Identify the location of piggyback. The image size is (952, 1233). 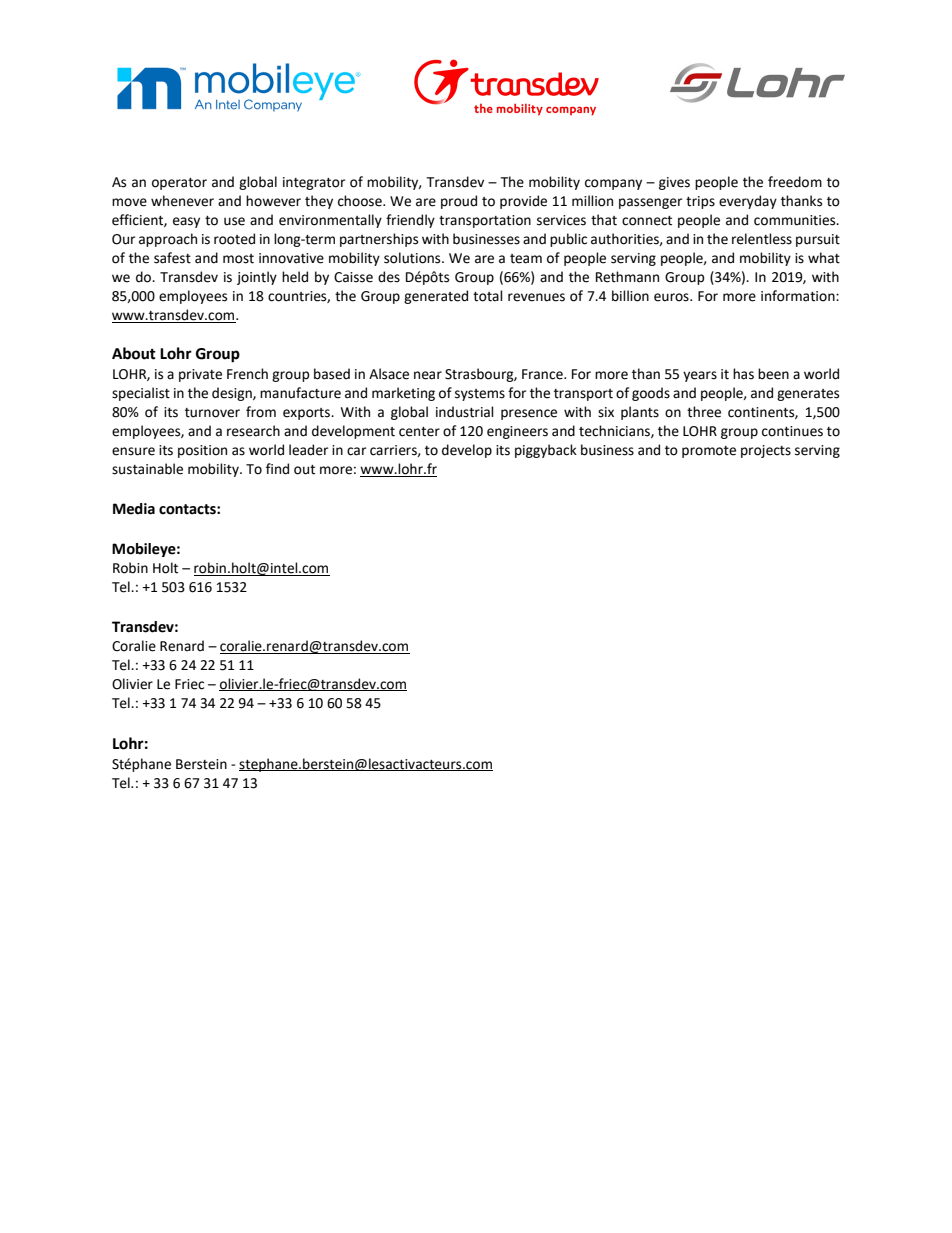
(546, 451).
